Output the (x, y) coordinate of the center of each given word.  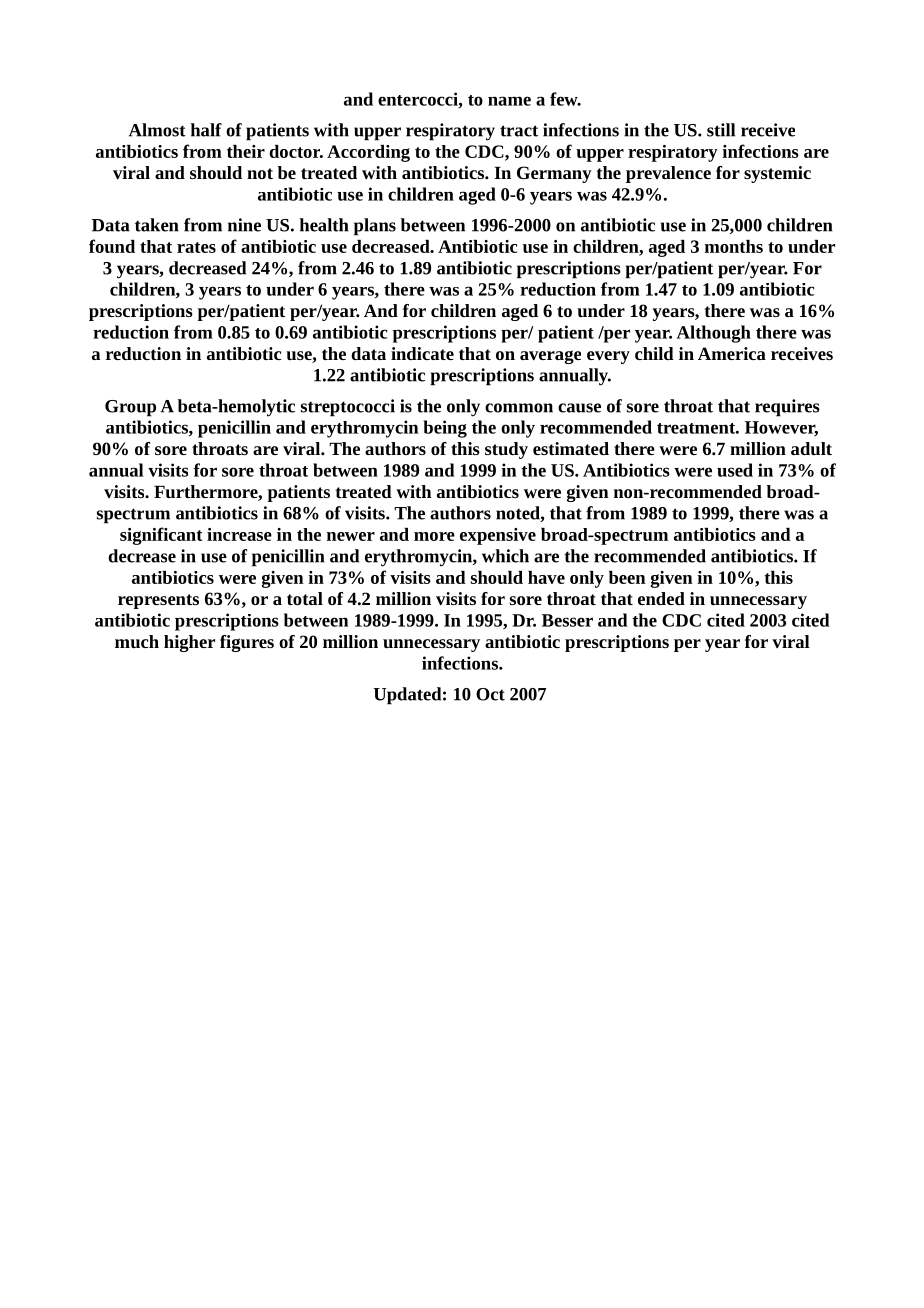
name (509, 101)
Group (130, 408)
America (732, 353)
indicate (422, 353)
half (206, 130)
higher (189, 643)
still (721, 130)
